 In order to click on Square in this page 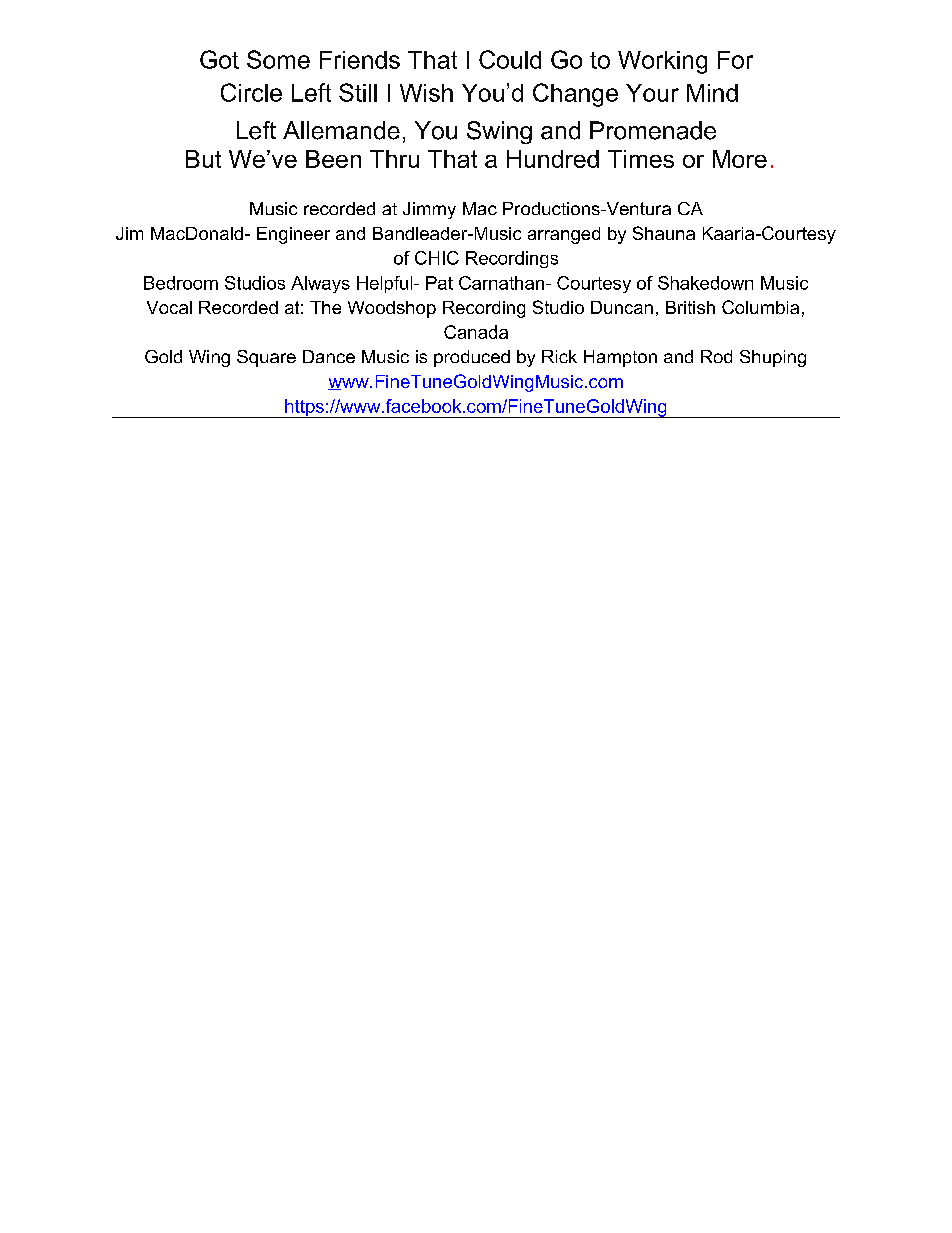, I will do `click(266, 358)`.
